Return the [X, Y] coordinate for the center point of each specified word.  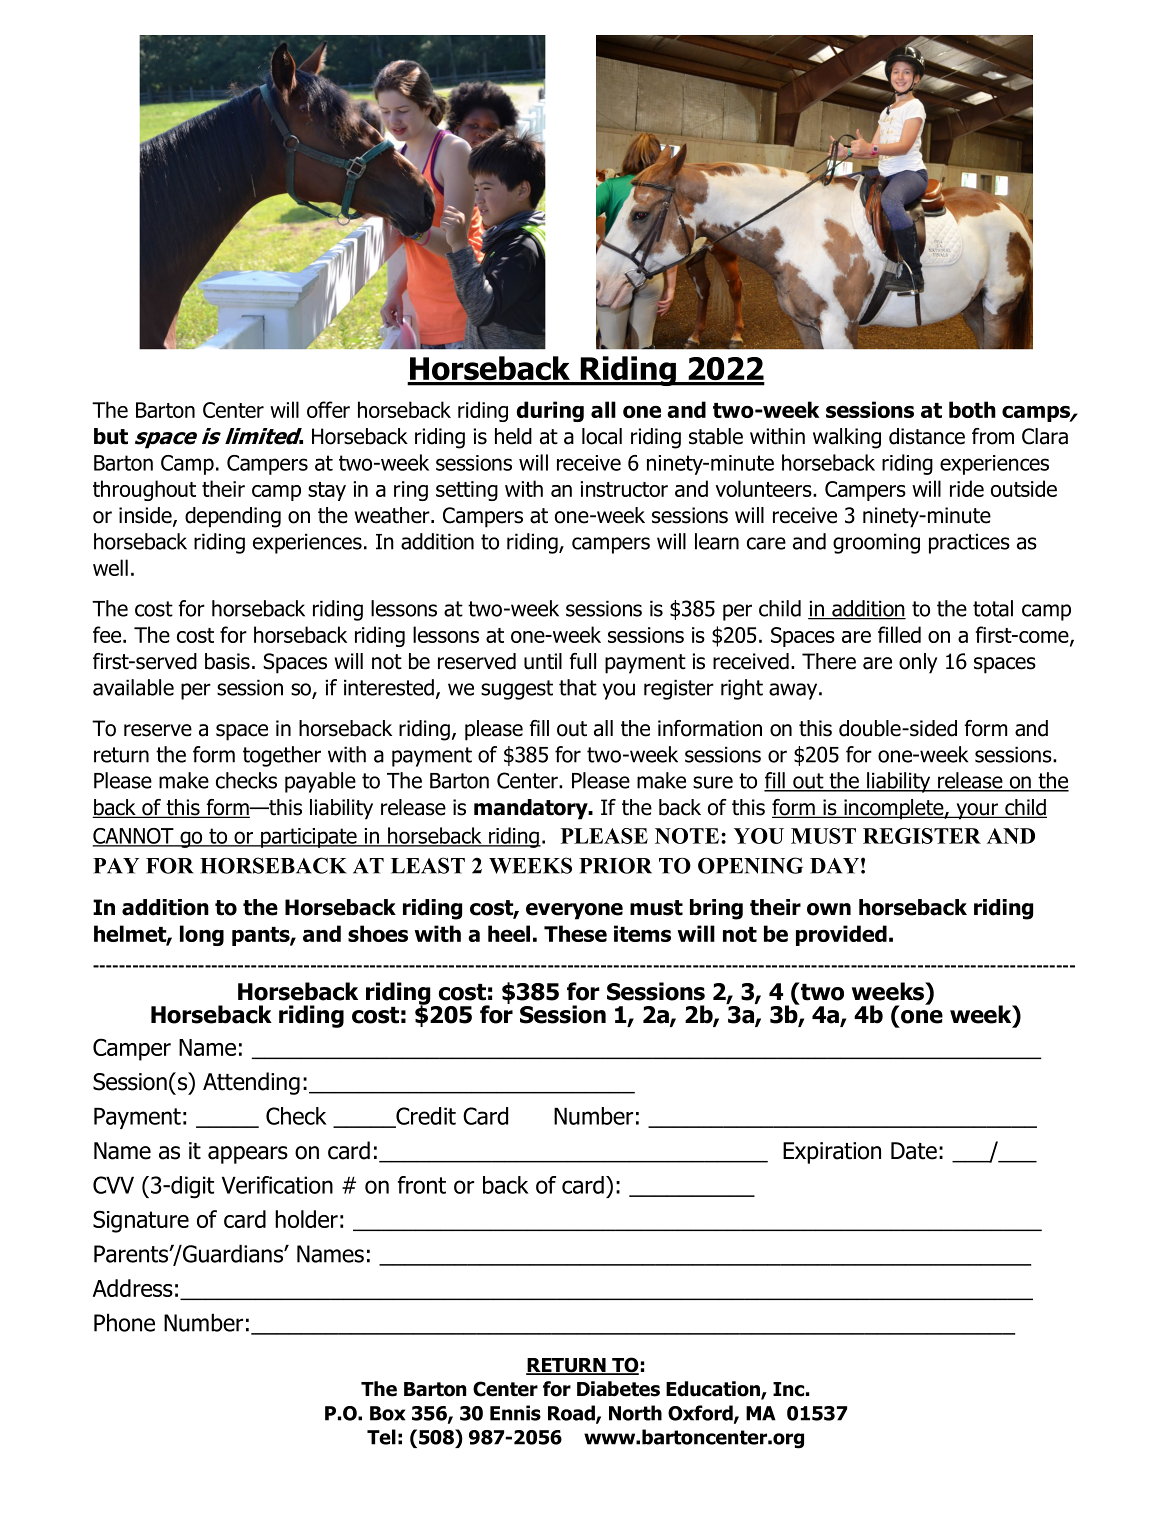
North [635, 1413]
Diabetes [618, 1389]
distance [927, 436]
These [575, 933]
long [202, 935]
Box [387, 1413]
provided [841, 935]
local [602, 436]
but [111, 436]
